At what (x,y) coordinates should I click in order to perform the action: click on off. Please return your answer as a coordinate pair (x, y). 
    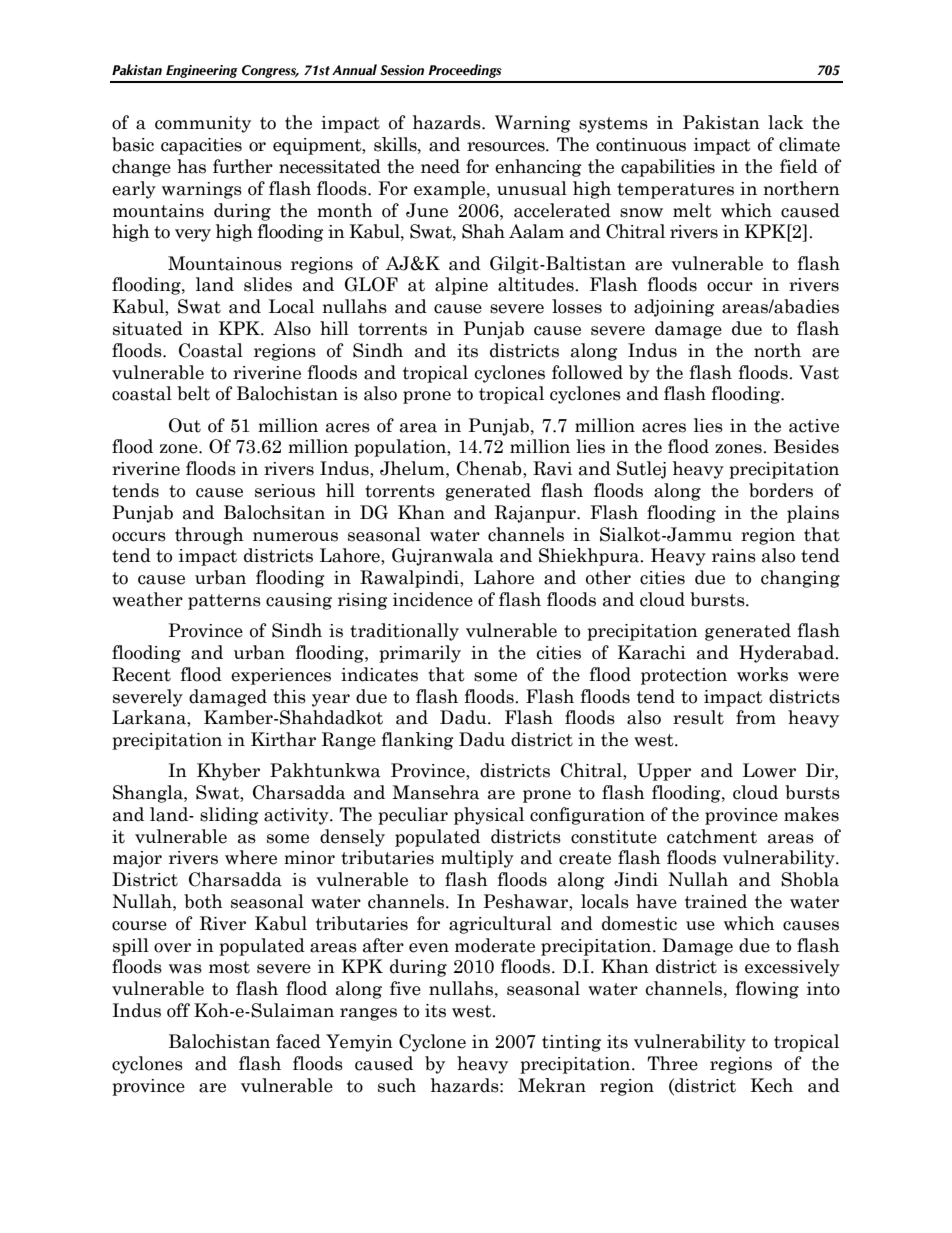
    Looking at the image, I should click on (178, 1010).
